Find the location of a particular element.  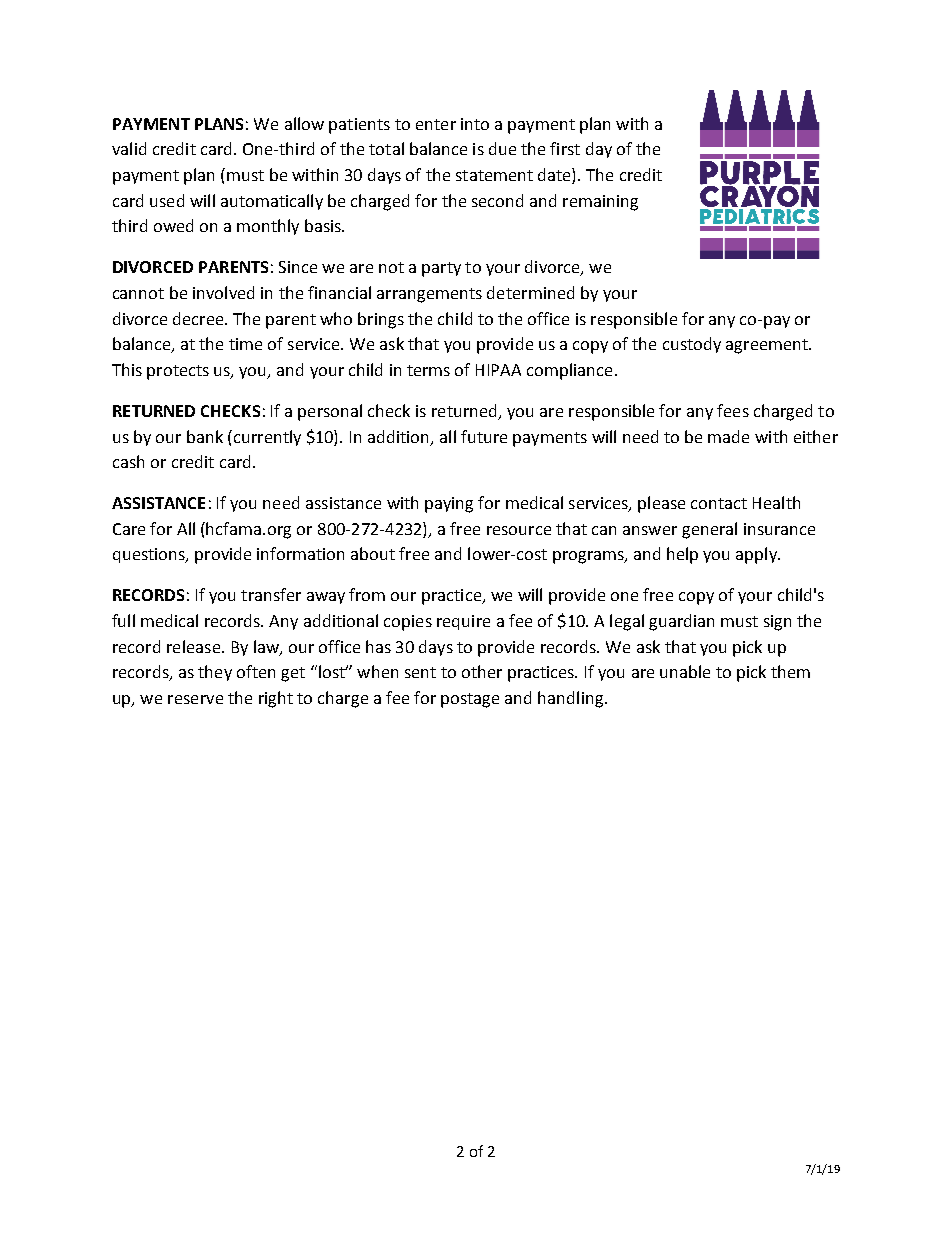

first is located at coordinates (565, 148).
